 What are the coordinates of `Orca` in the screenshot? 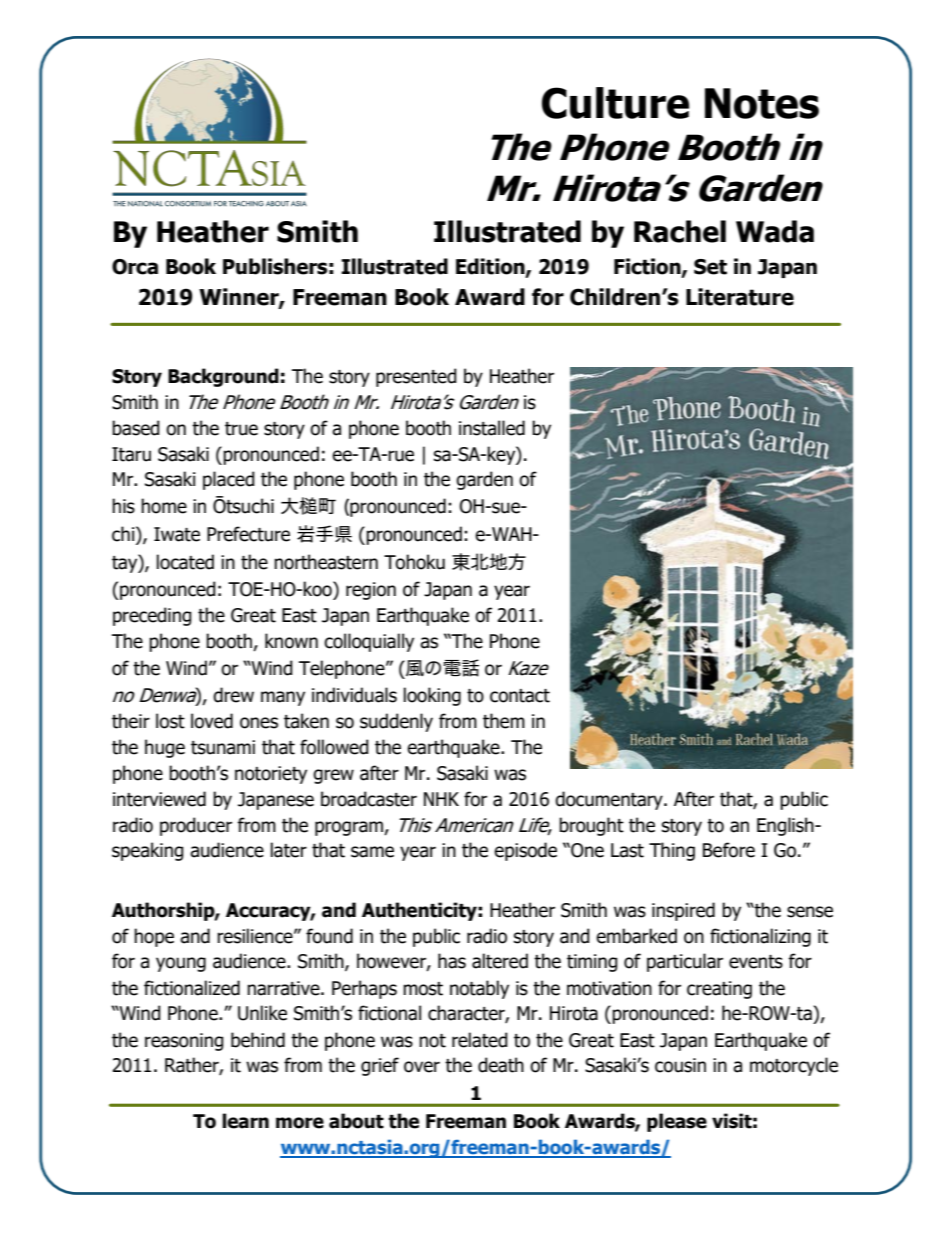 It's located at (135, 267).
